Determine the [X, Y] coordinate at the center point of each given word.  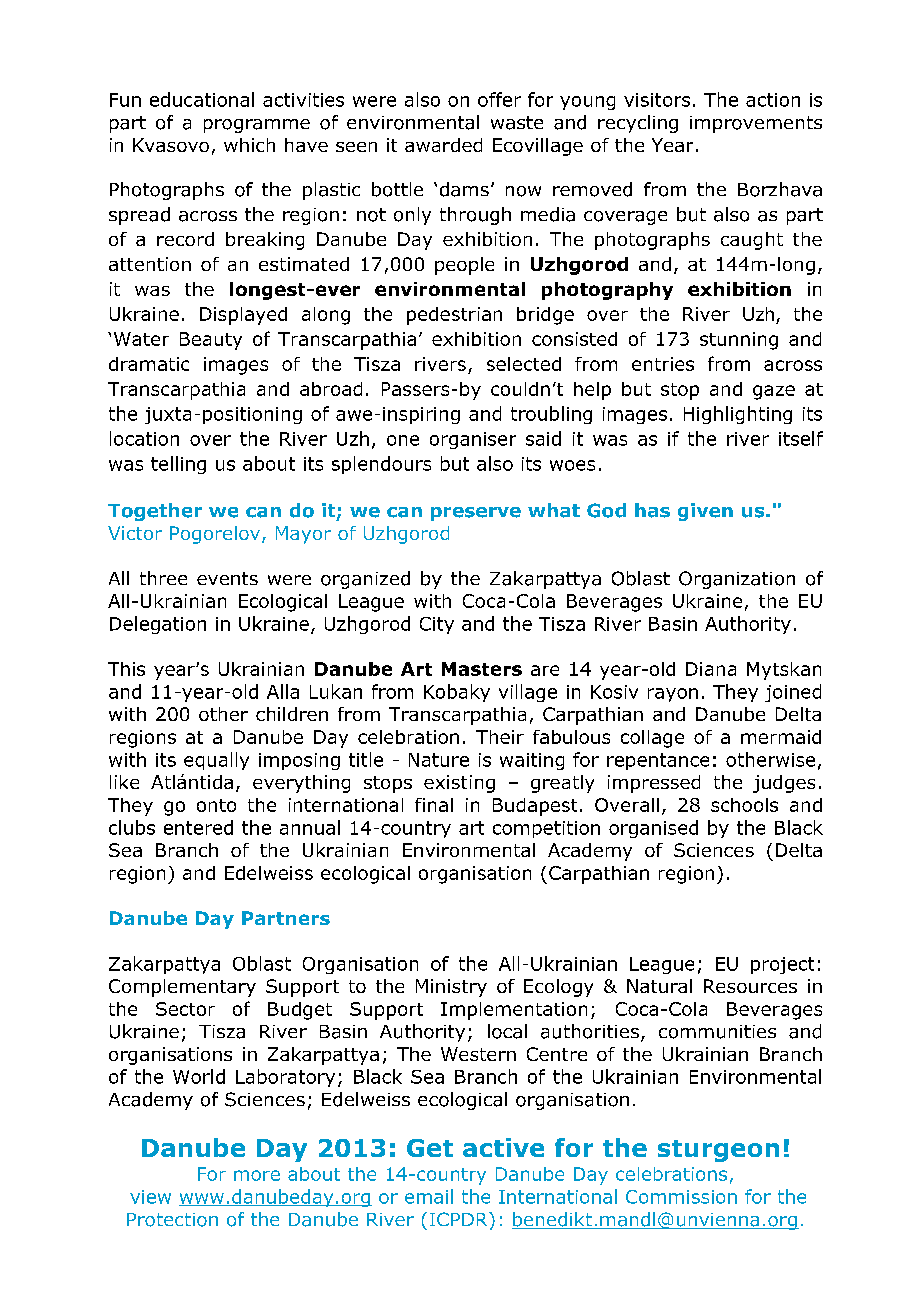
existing [459, 784]
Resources [750, 986]
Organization [737, 580]
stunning [739, 341]
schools [744, 805]
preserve [476, 514]
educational [202, 99]
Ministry [451, 988]
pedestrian [454, 316]
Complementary [182, 988]
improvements [756, 124]
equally [216, 761]
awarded [443, 145]
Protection [172, 1220]
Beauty [211, 341]
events [227, 578]
